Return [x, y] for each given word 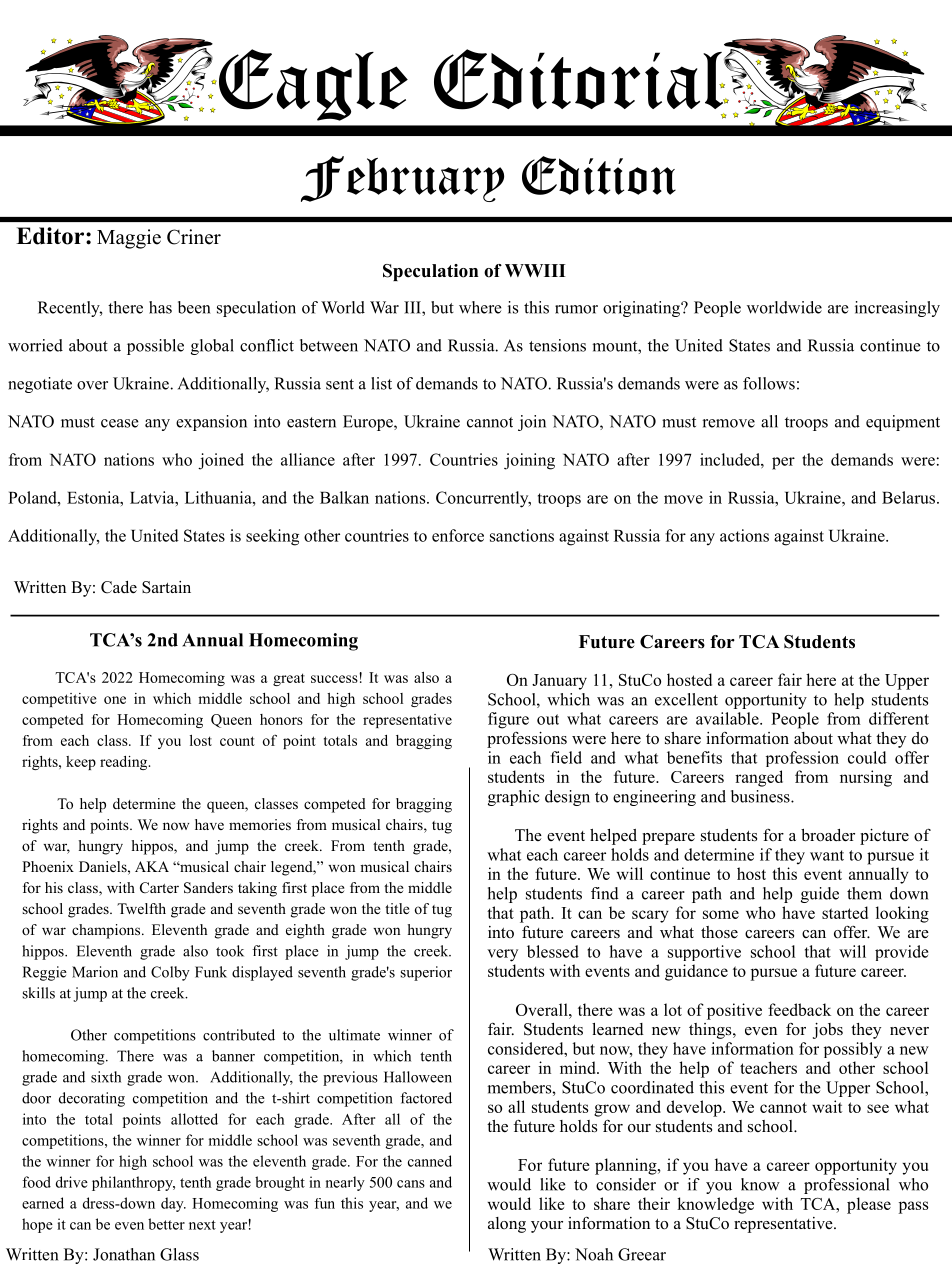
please [869, 1205]
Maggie [129, 239]
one [115, 700]
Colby [170, 973]
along [507, 1225]
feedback [799, 1009]
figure [508, 720]
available [728, 718]
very [502, 955]
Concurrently [483, 499]
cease [120, 423]
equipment [903, 423]
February [402, 179]
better [166, 1224]
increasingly [897, 309]
